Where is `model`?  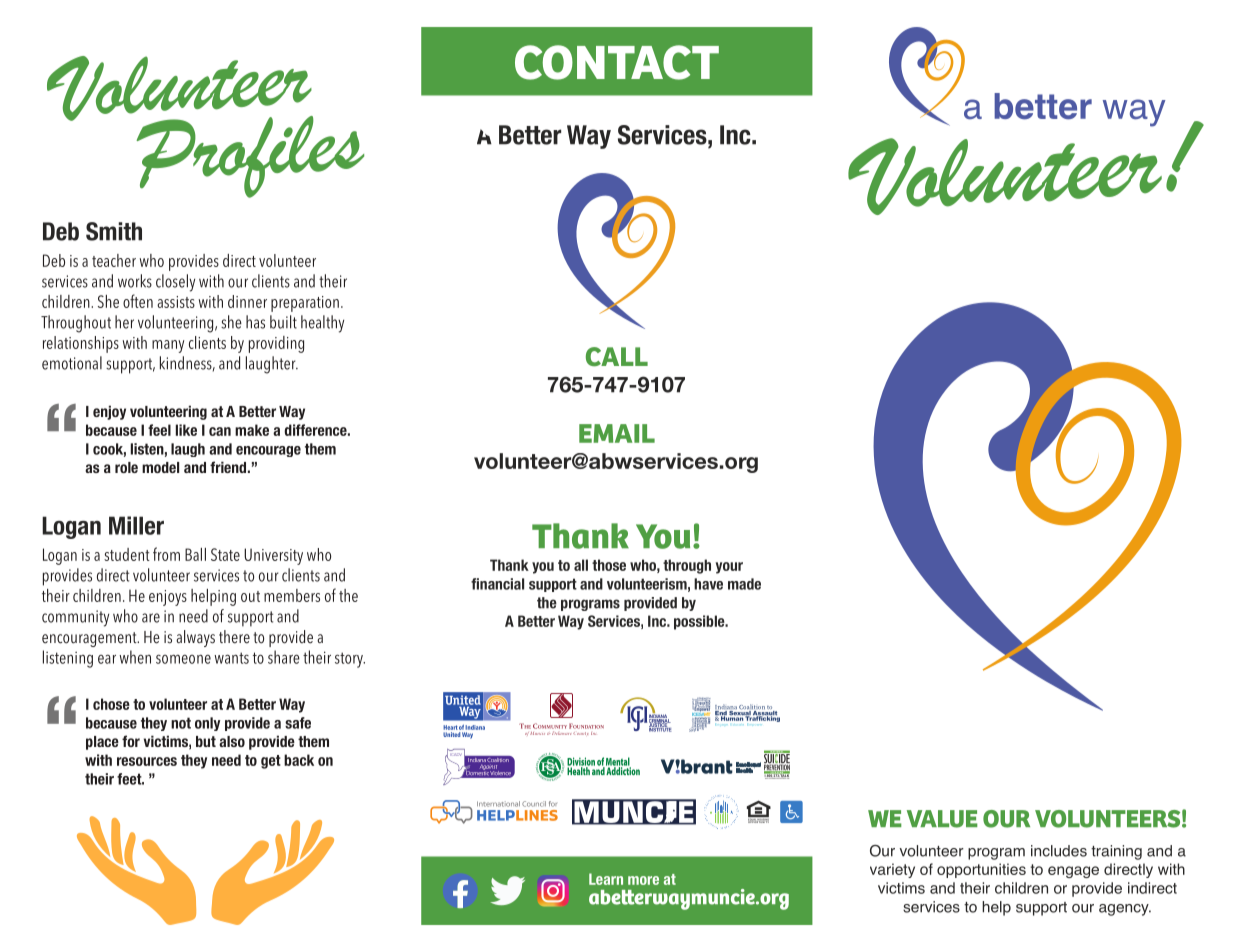
model is located at coordinates (160, 467).
